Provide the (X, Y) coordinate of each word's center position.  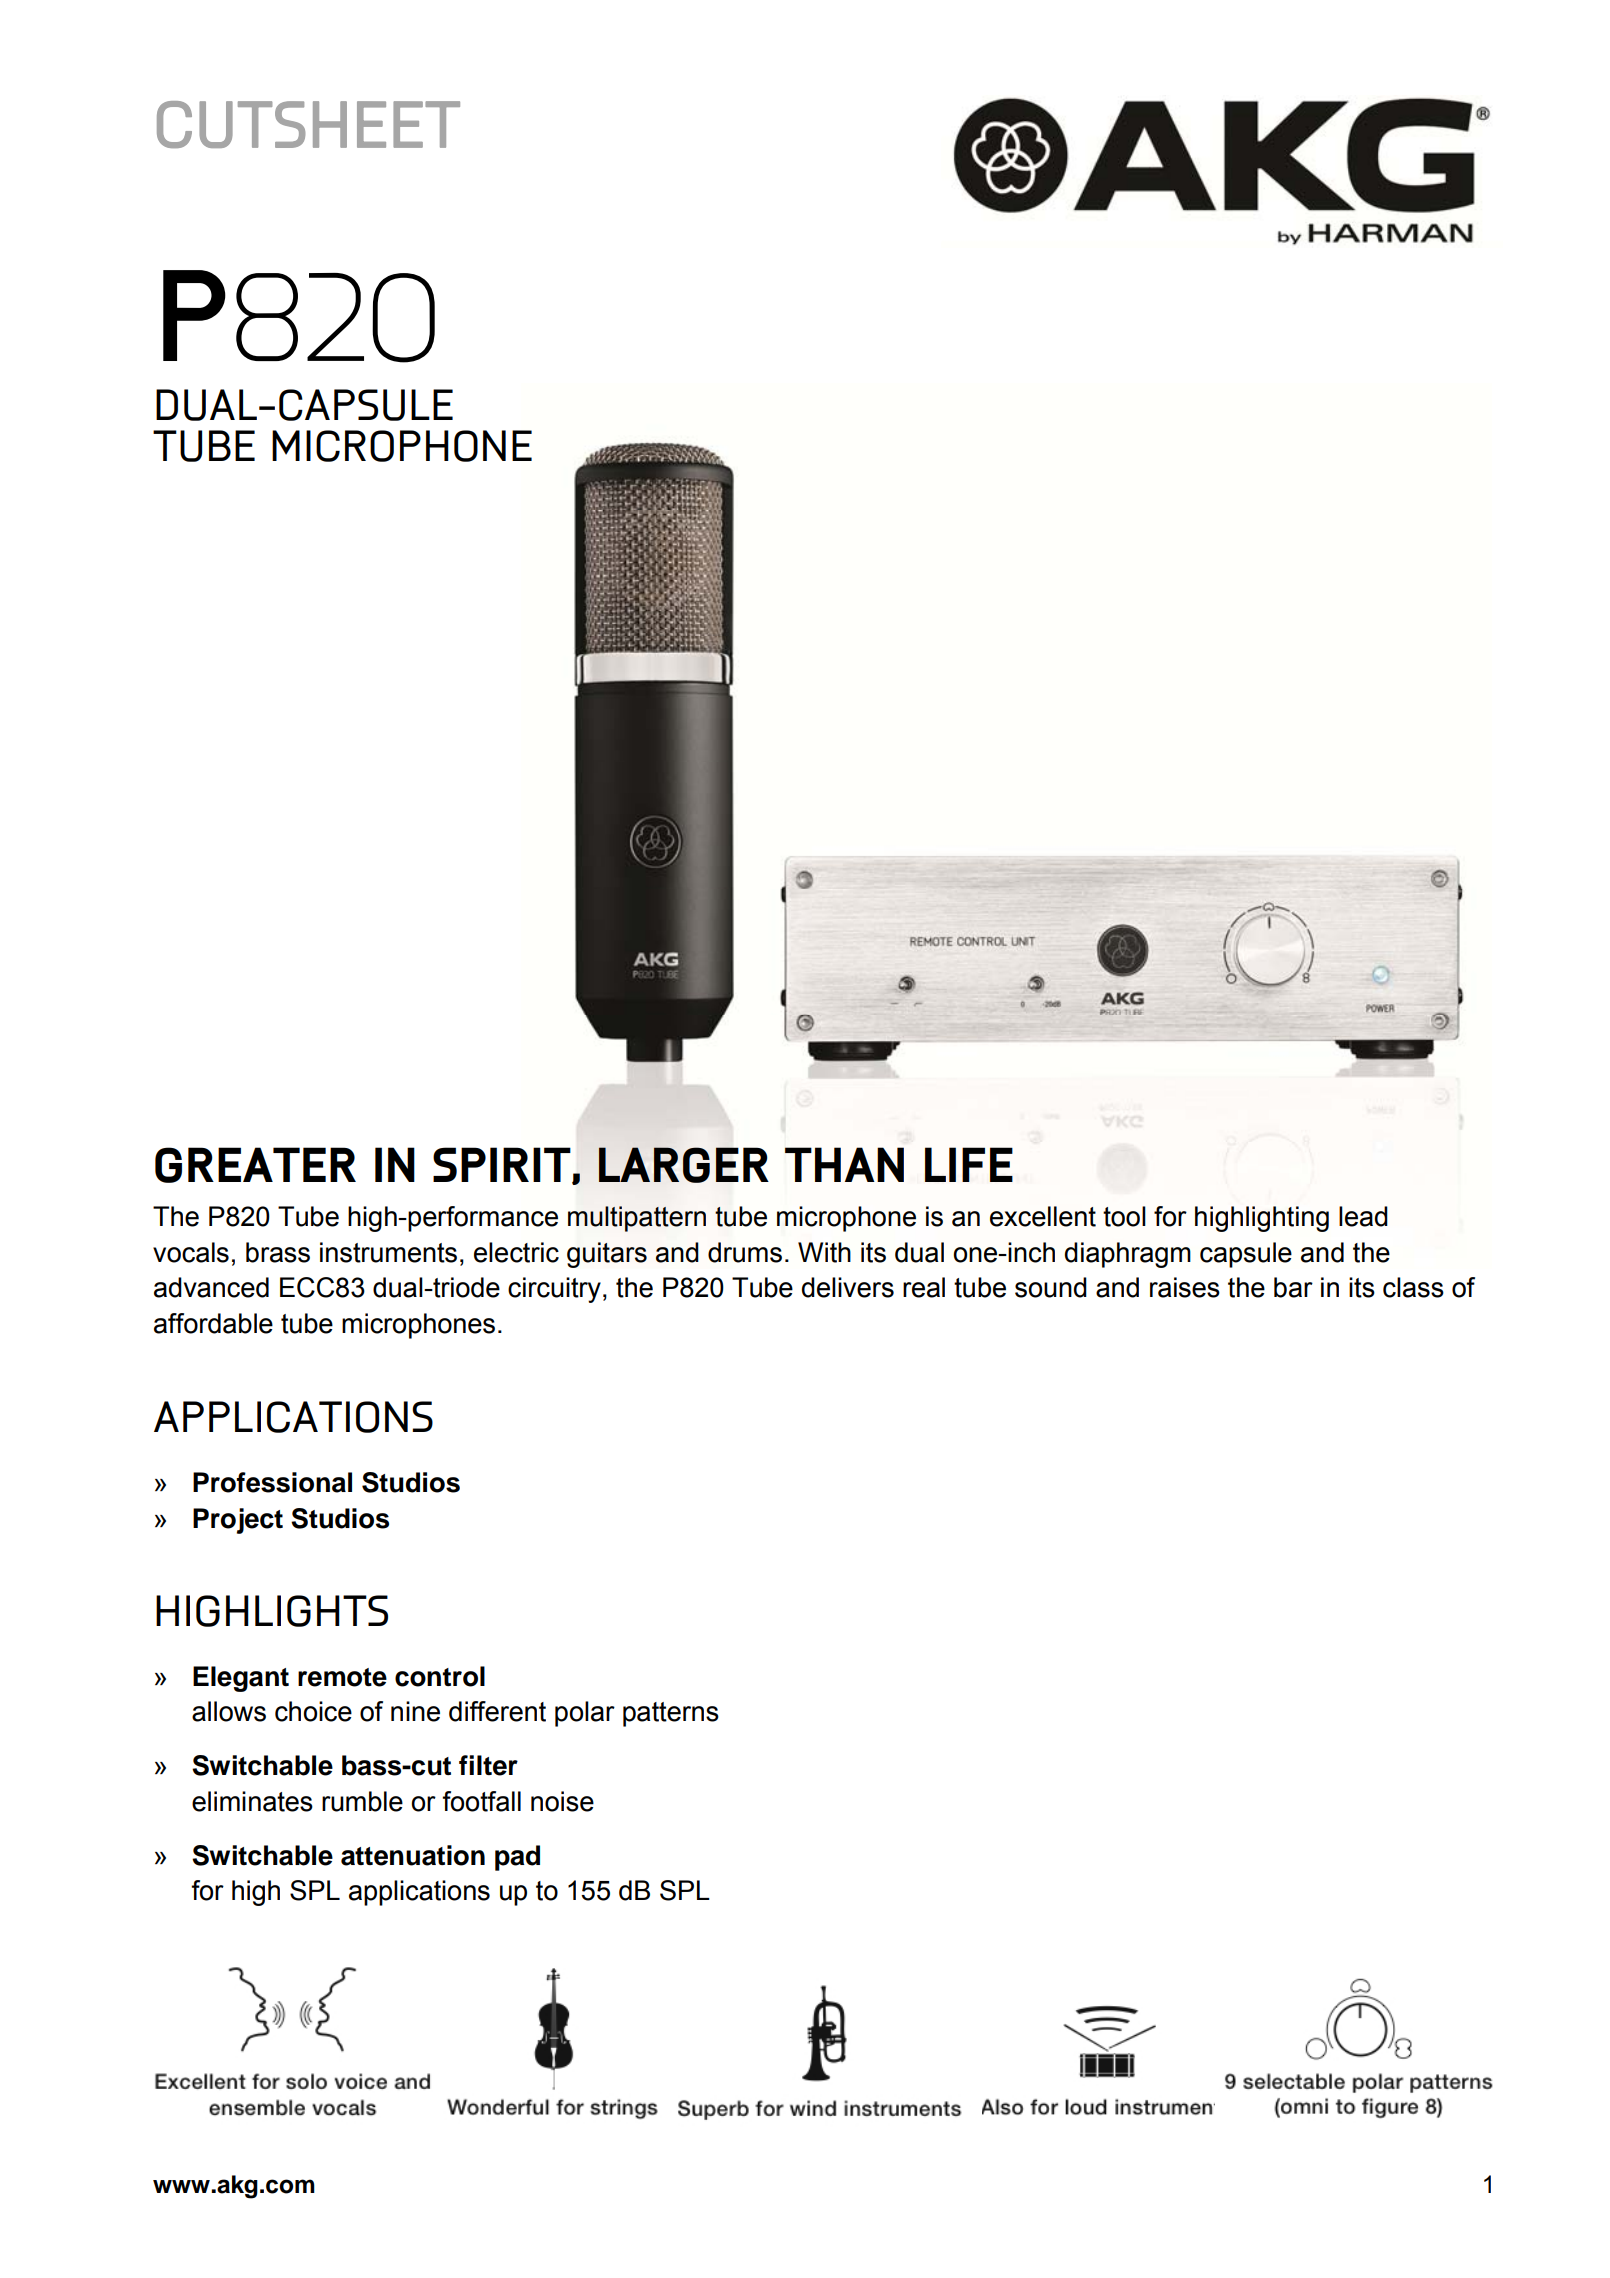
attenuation (413, 1855)
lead (1363, 1216)
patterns (671, 1714)
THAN (844, 1164)
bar (1293, 1287)
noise (562, 1801)
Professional (272, 1482)
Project (238, 1521)
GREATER (255, 1165)
